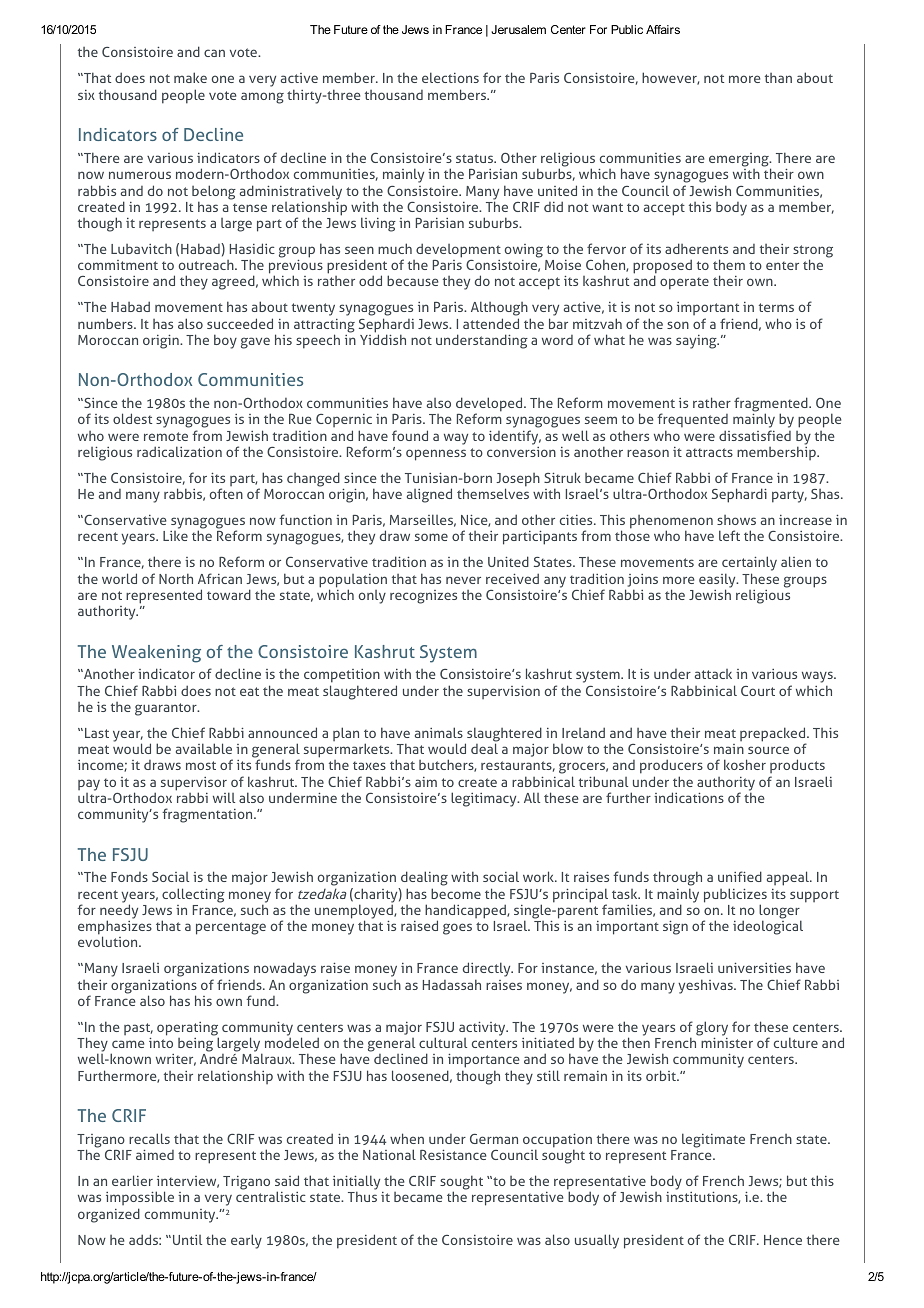 This page has width=924, height=1308. Describe the element at coordinates (783, 1240) in the page. I see `Hence` at that location.
